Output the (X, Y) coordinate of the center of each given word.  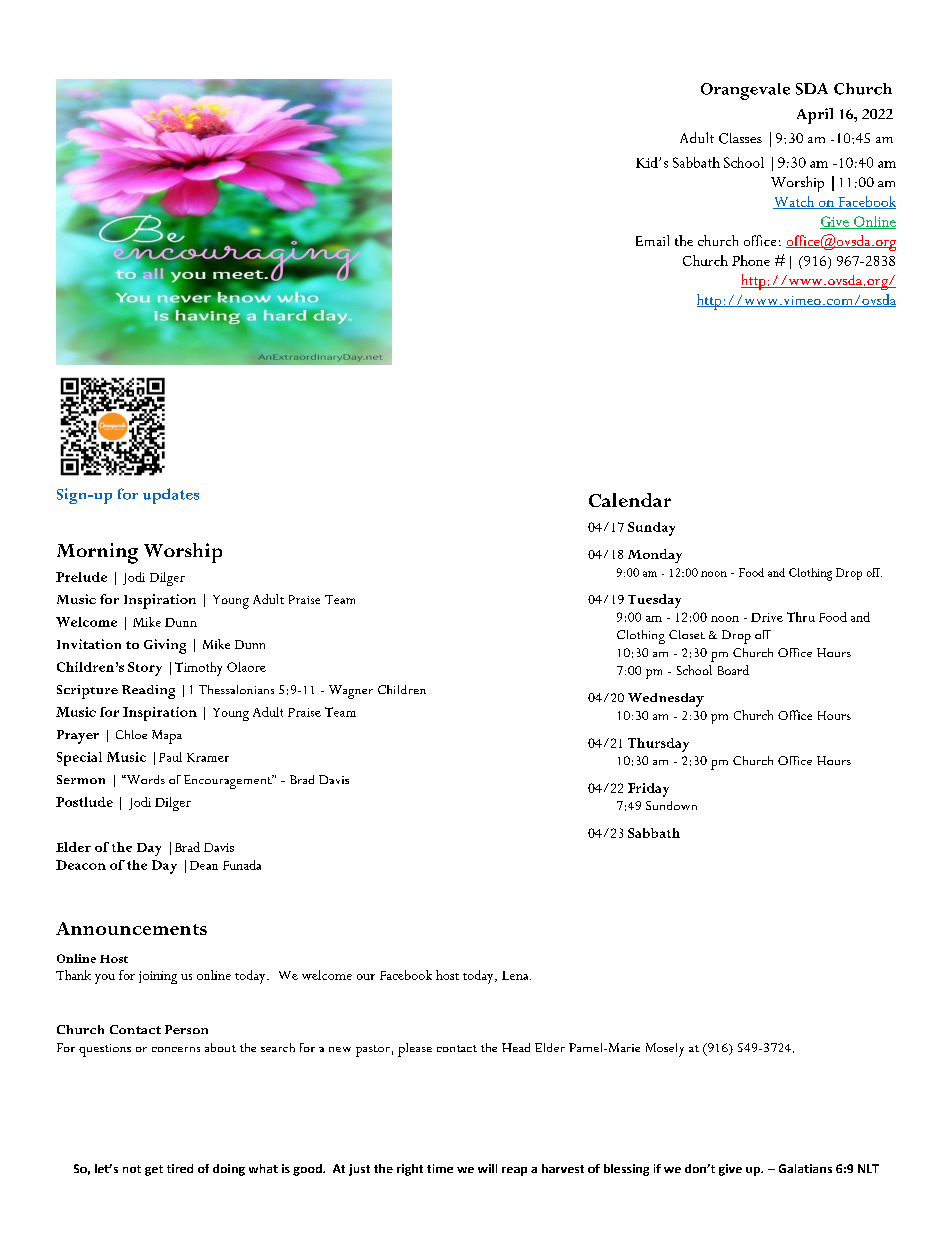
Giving (165, 646)
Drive (767, 617)
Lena (516, 975)
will (487, 1168)
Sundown (671, 805)
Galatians (805, 1168)
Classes (740, 138)
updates (171, 496)
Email (652, 240)
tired (180, 1168)
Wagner (351, 692)
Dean (204, 865)
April (815, 116)
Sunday (651, 529)
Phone (751, 260)
